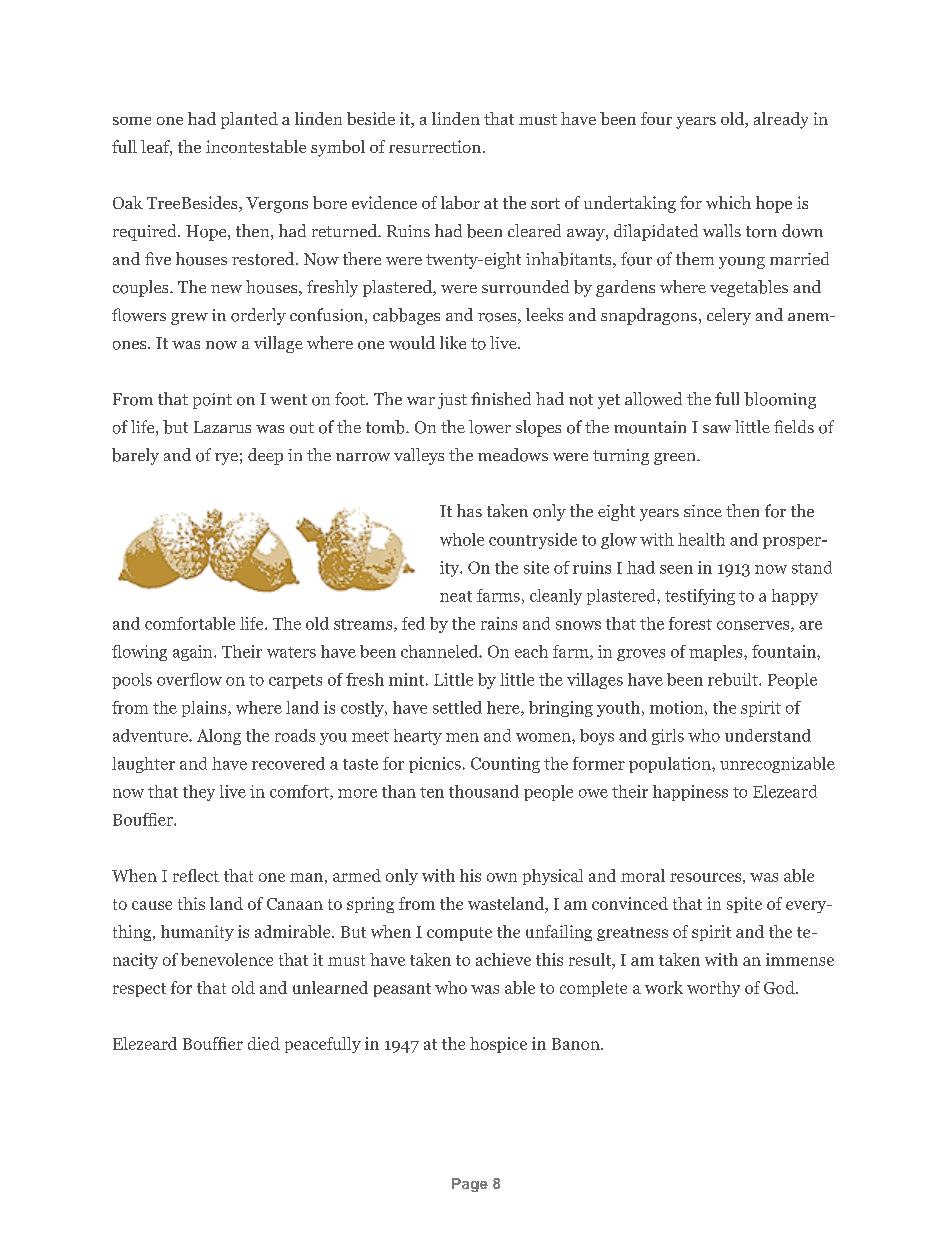  I want to click on saw, so click(717, 429).
